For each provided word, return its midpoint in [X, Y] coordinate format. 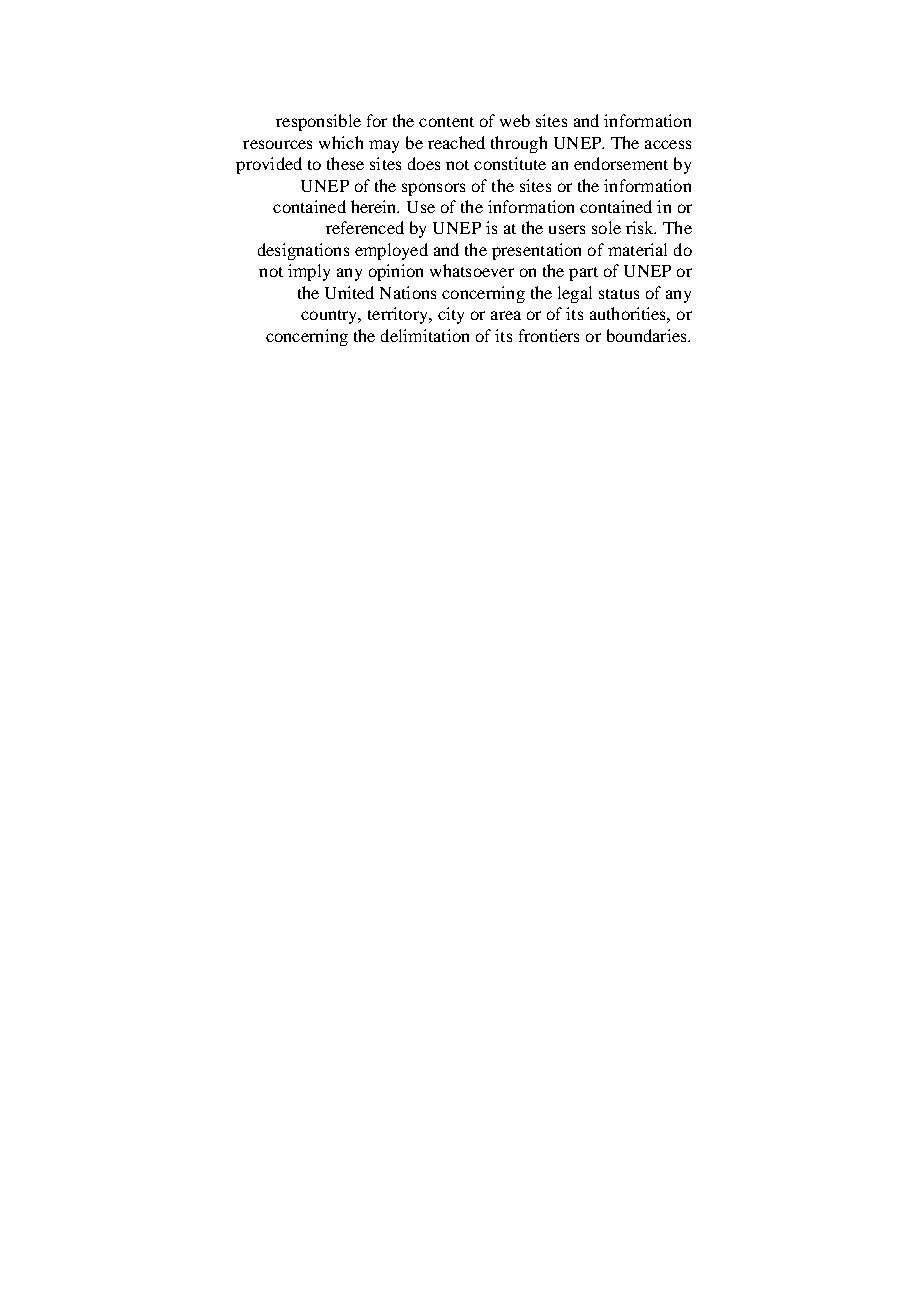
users [567, 229]
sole [606, 227]
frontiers [549, 335]
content [446, 122]
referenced [365, 227]
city [451, 315]
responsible [318, 122]
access [668, 144]
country [330, 317]
